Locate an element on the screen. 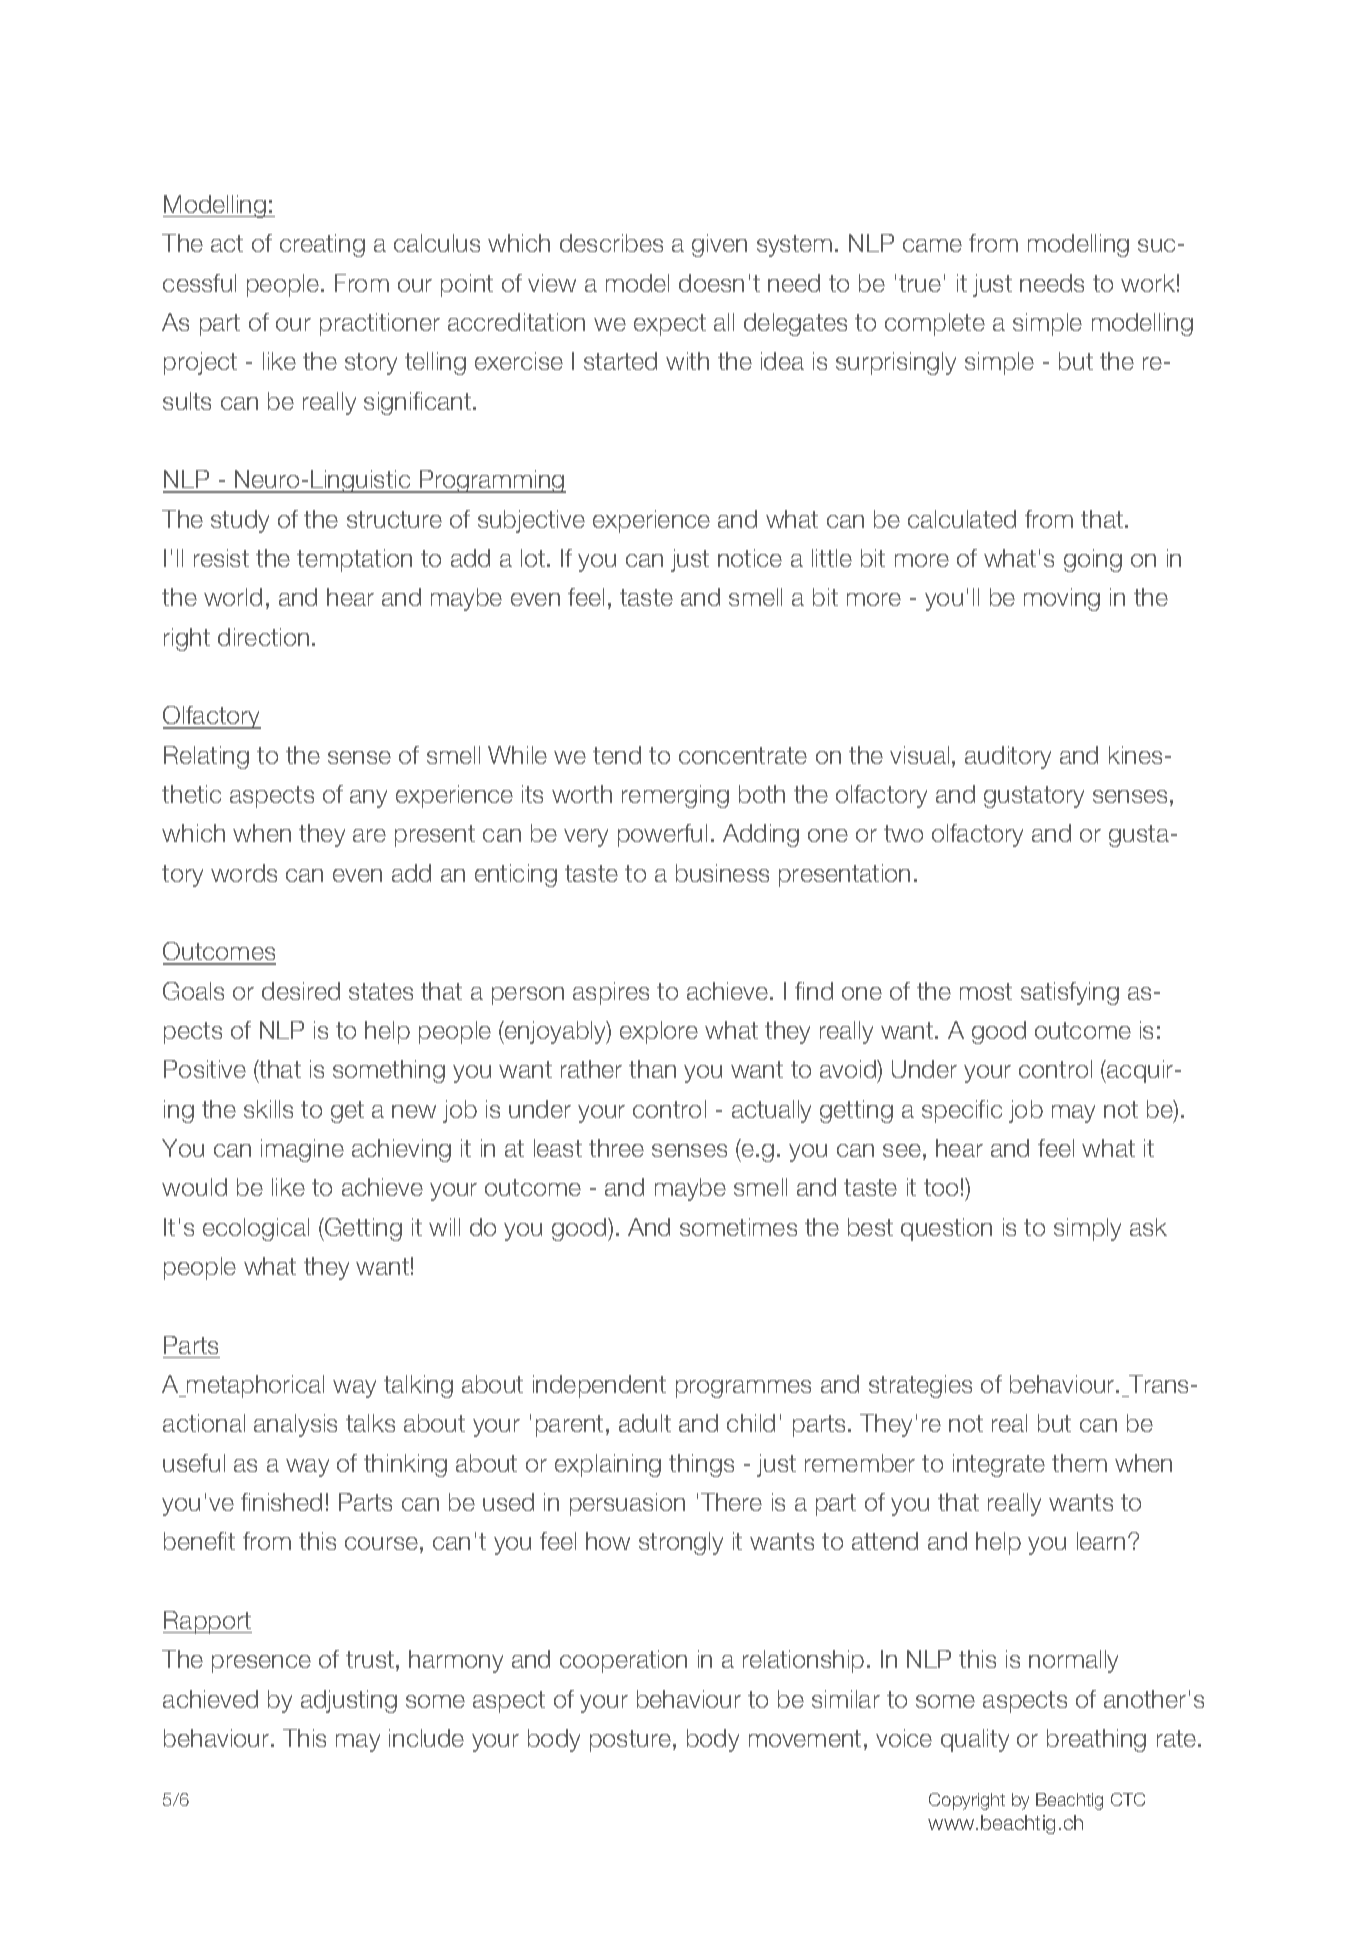 The width and height of the screenshot is (1368, 1936). complete is located at coordinates (935, 324).
